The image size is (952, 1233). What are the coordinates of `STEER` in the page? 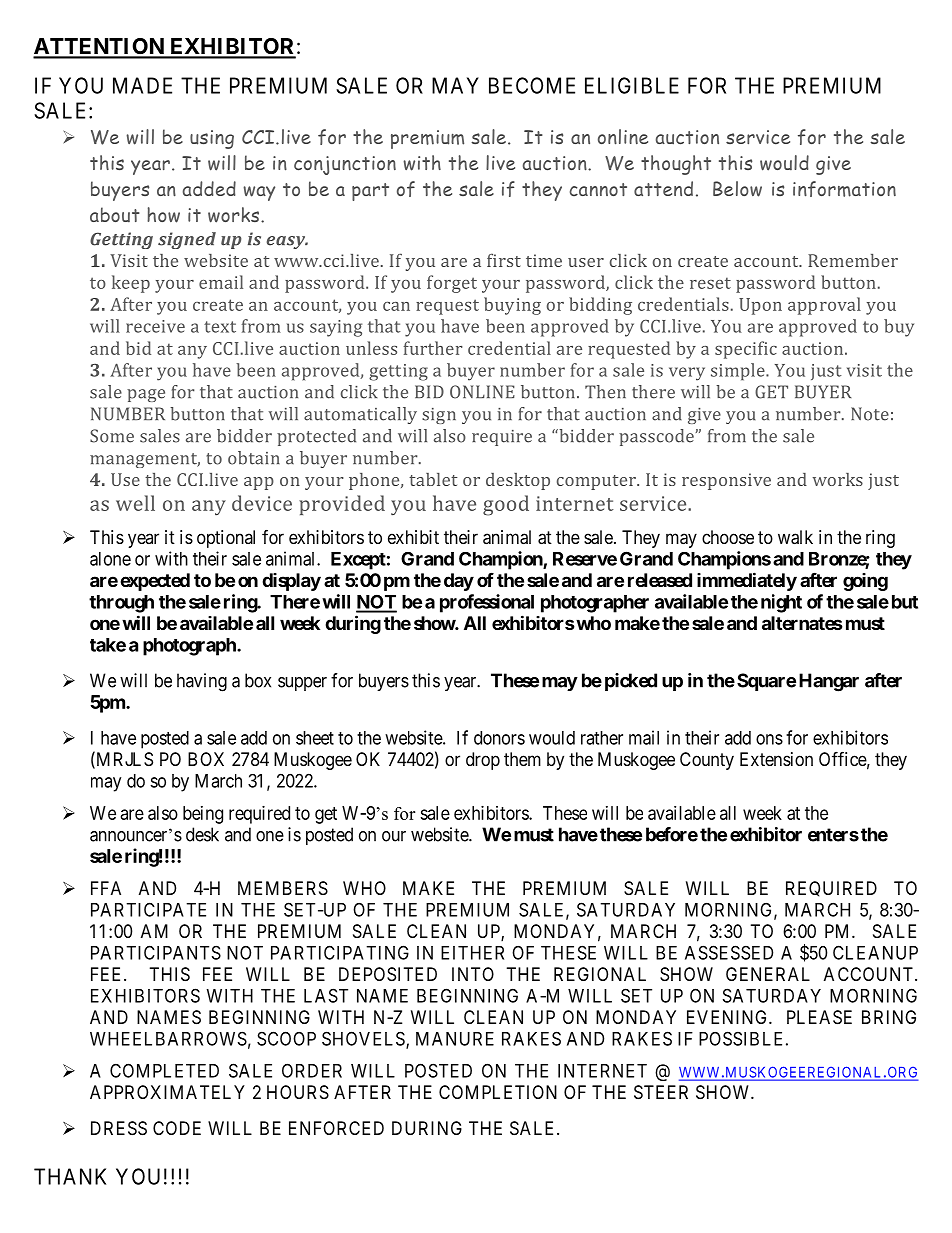 It's located at (661, 1092).
